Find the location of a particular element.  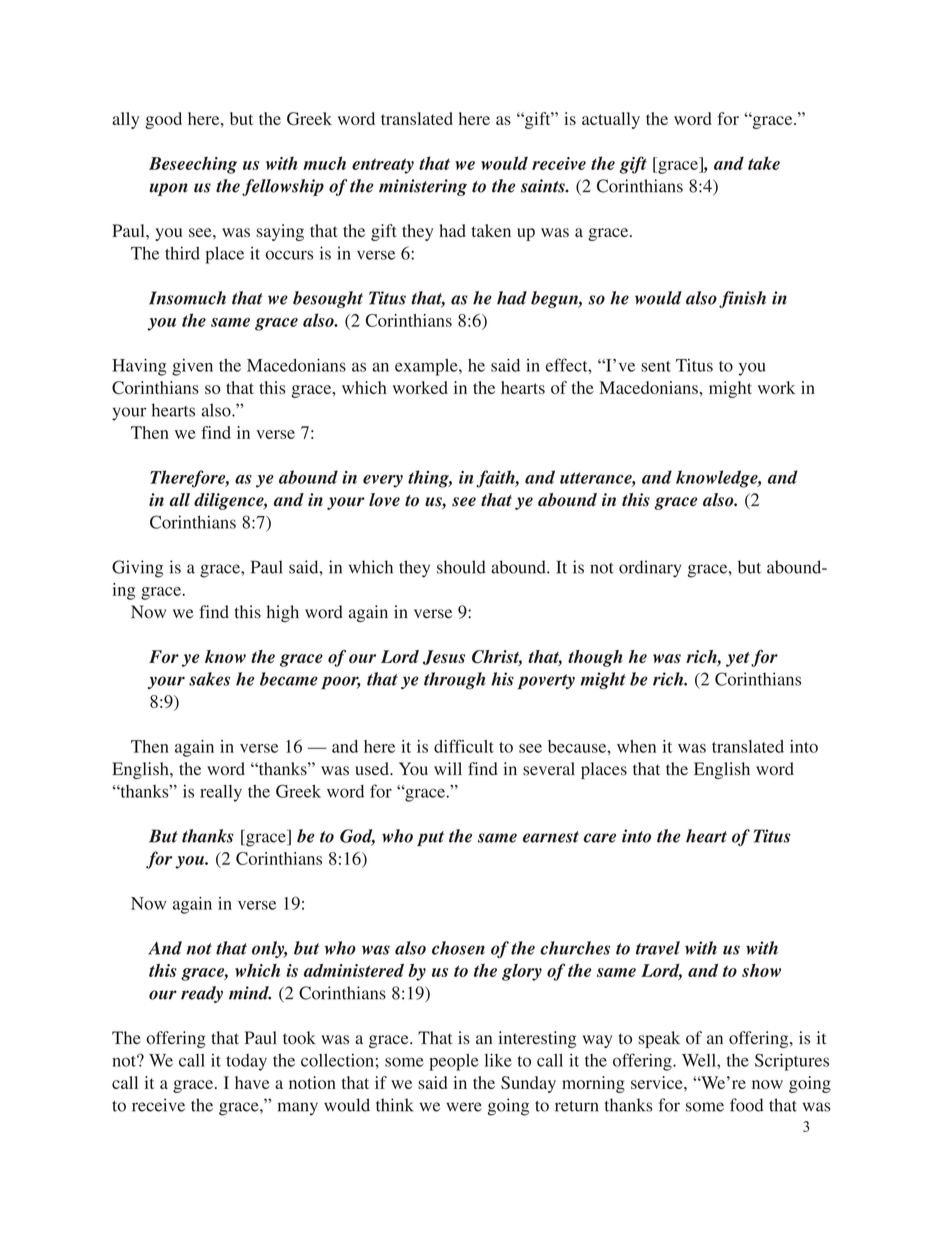

sakes is located at coordinates (209, 679).
